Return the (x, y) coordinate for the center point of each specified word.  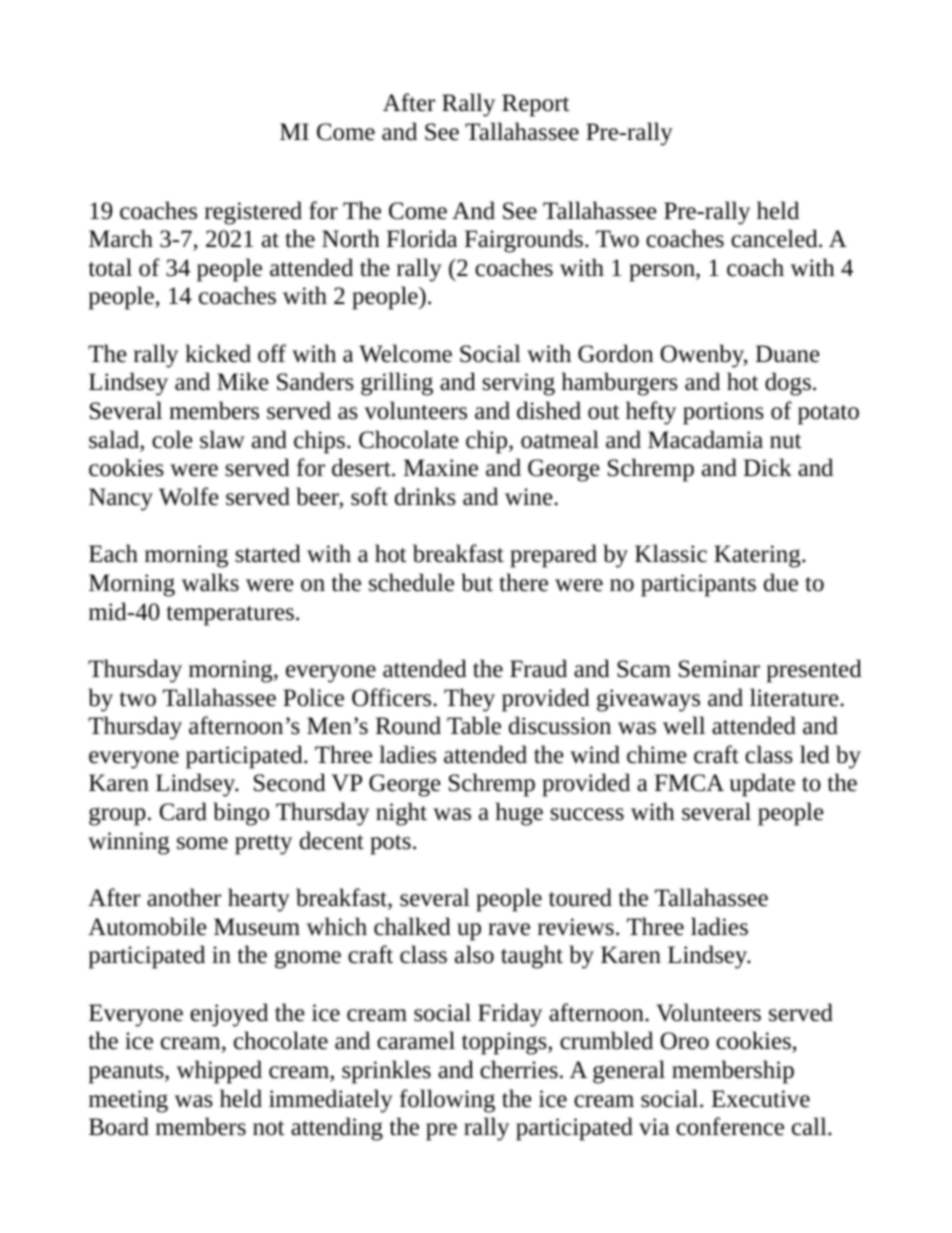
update (762, 785)
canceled (775, 238)
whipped (219, 1072)
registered (253, 213)
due (781, 582)
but (477, 582)
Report (535, 105)
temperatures (230, 616)
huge (519, 814)
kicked (218, 353)
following (447, 1101)
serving (518, 384)
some (202, 843)
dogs (788, 384)
